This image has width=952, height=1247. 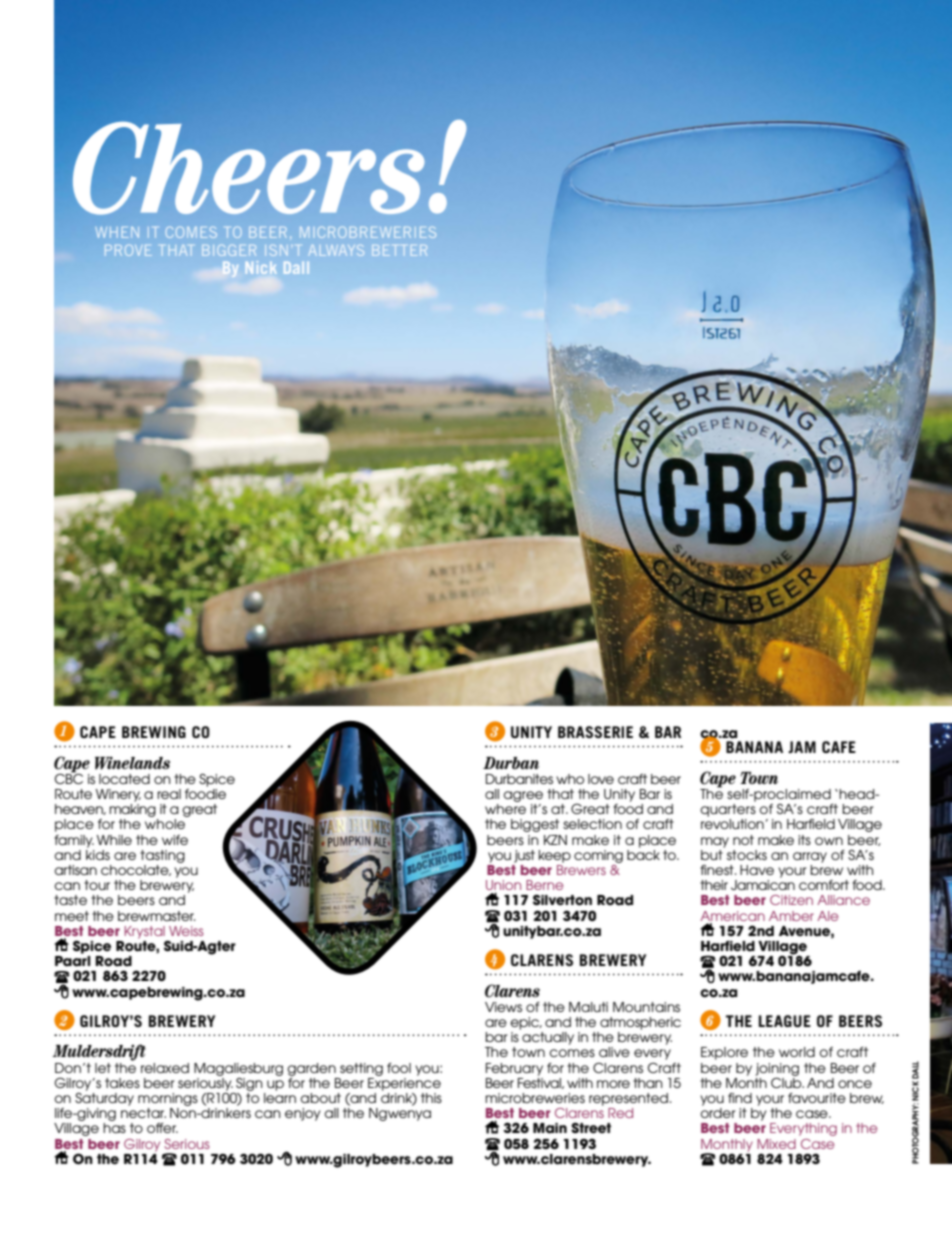 I want to click on located, so click(x=124, y=779).
